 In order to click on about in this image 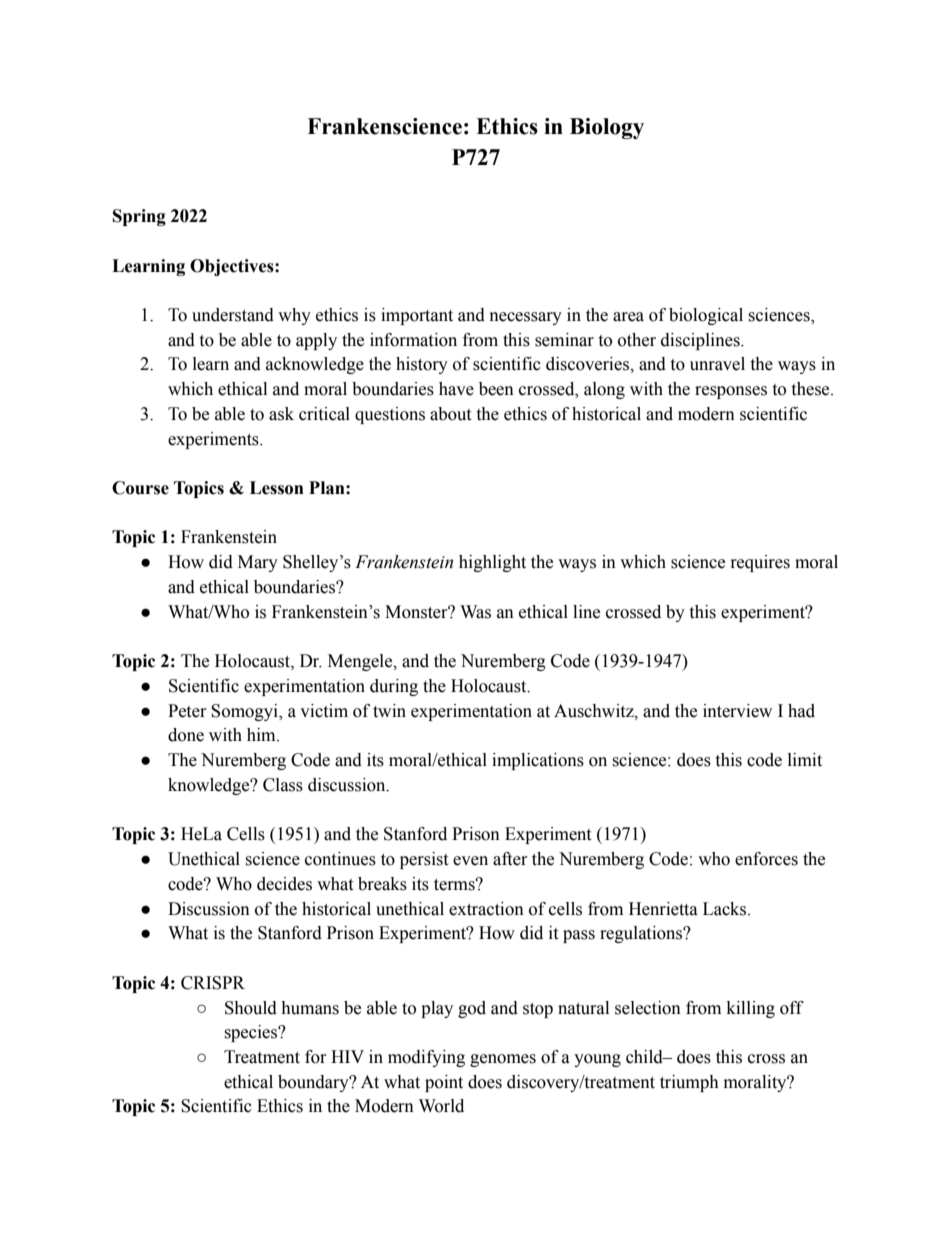, I will do `click(450, 414)`.
